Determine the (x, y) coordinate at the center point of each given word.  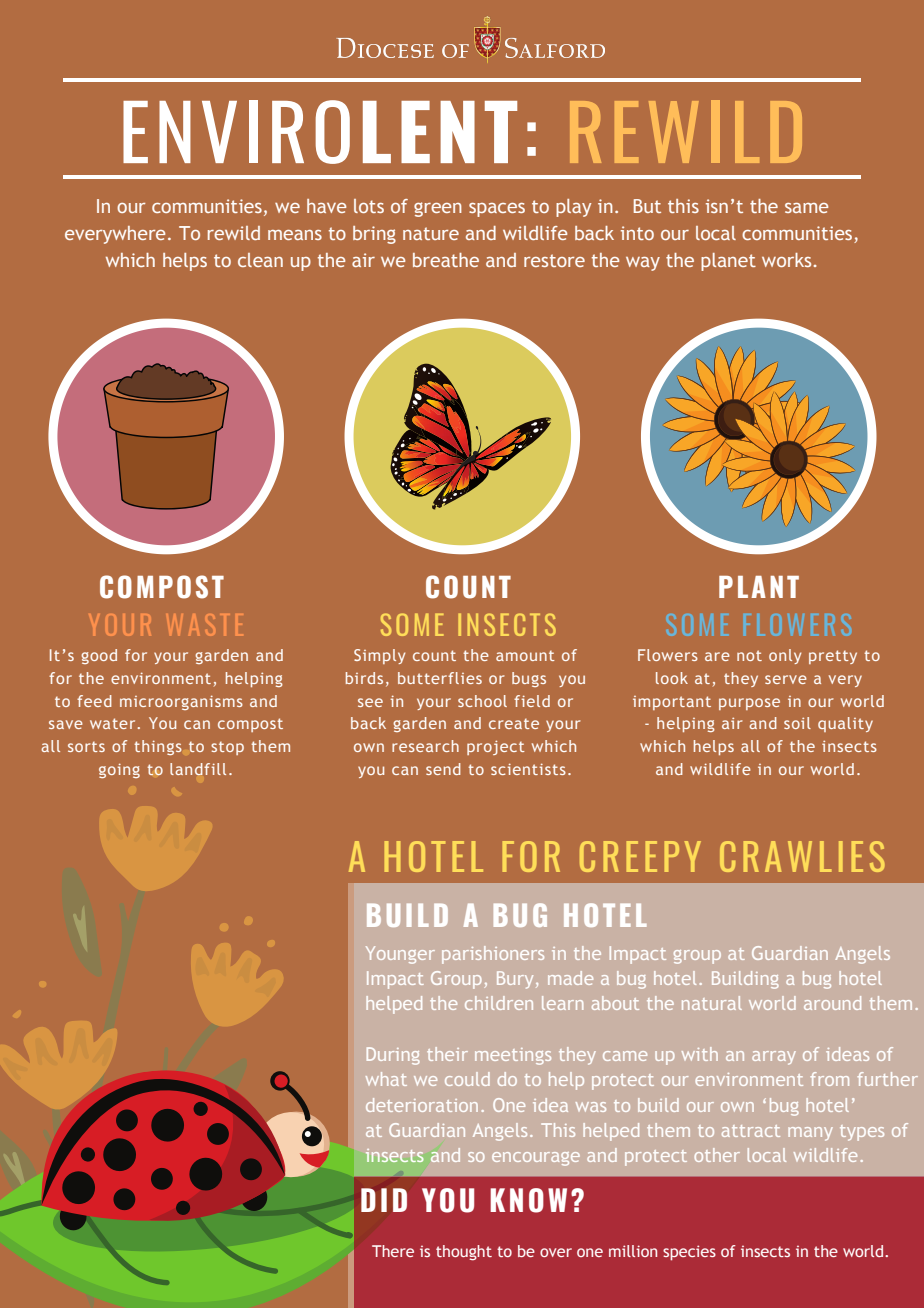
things (158, 747)
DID (384, 1200)
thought (464, 1253)
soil (797, 723)
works (786, 260)
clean (260, 260)
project (496, 747)
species (689, 1253)
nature (431, 233)
